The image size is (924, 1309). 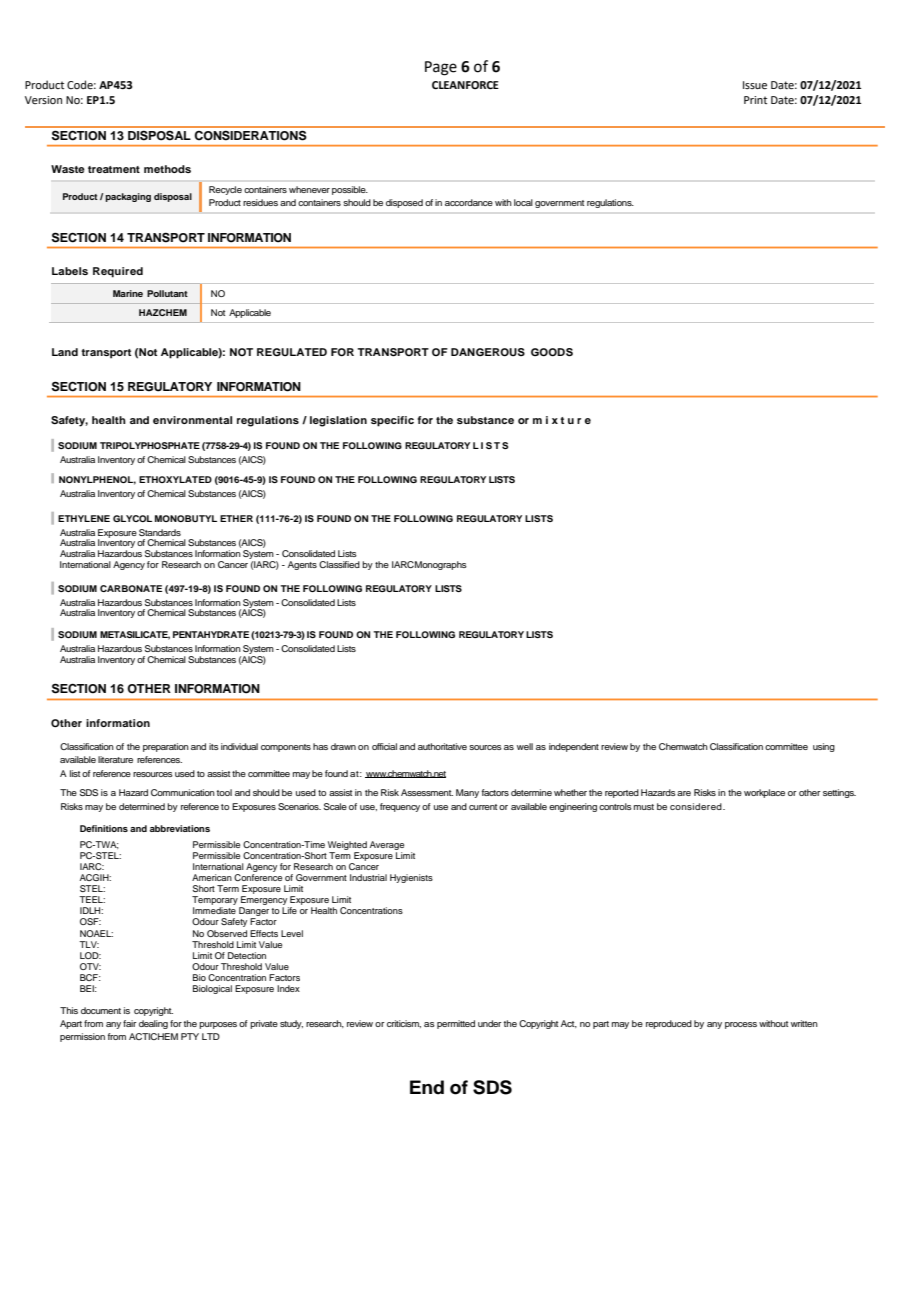 What do you see at coordinates (824, 747) in the screenshot?
I see `using` at bounding box center [824, 747].
